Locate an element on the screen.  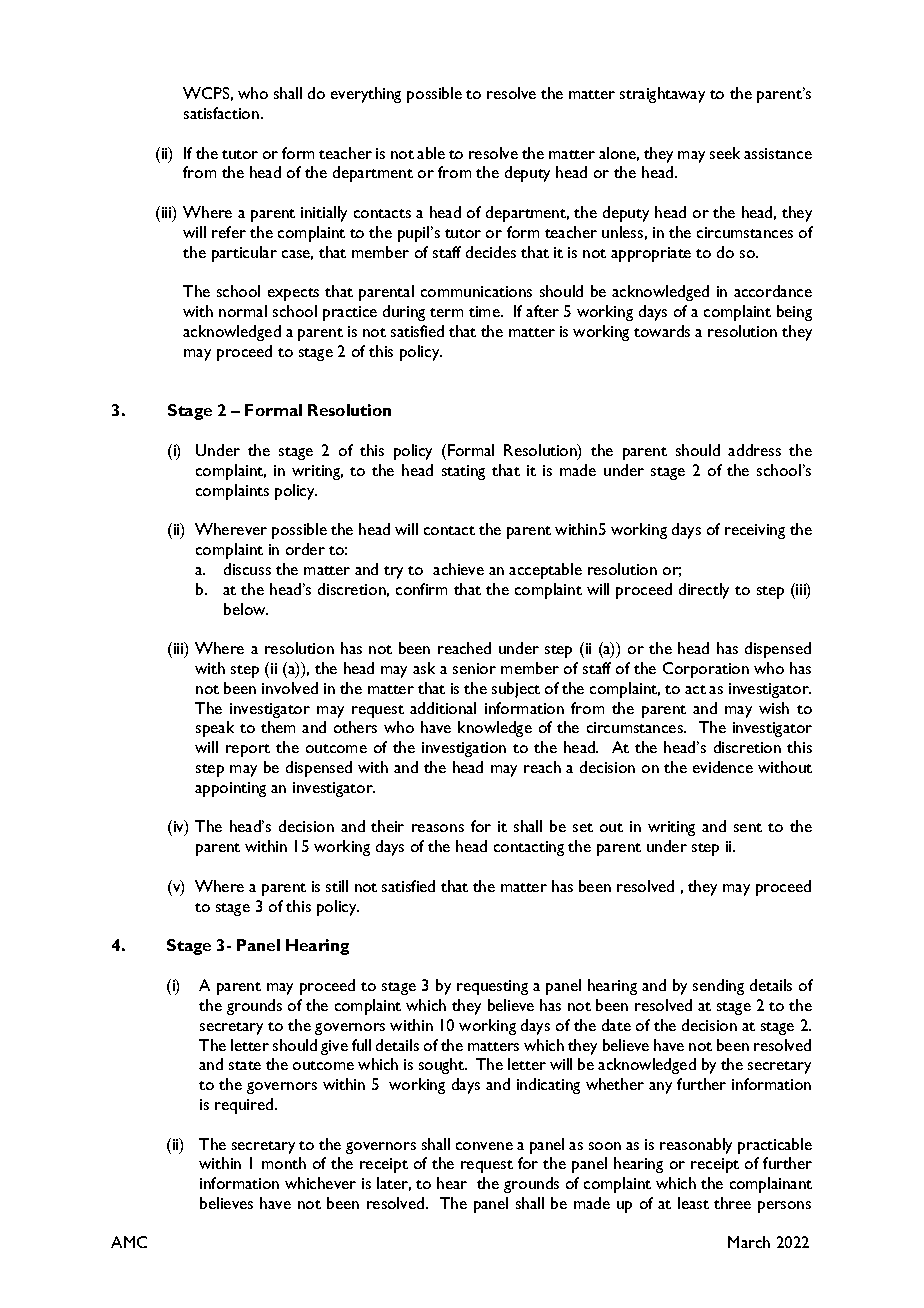
convene is located at coordinates (484, 1146).
